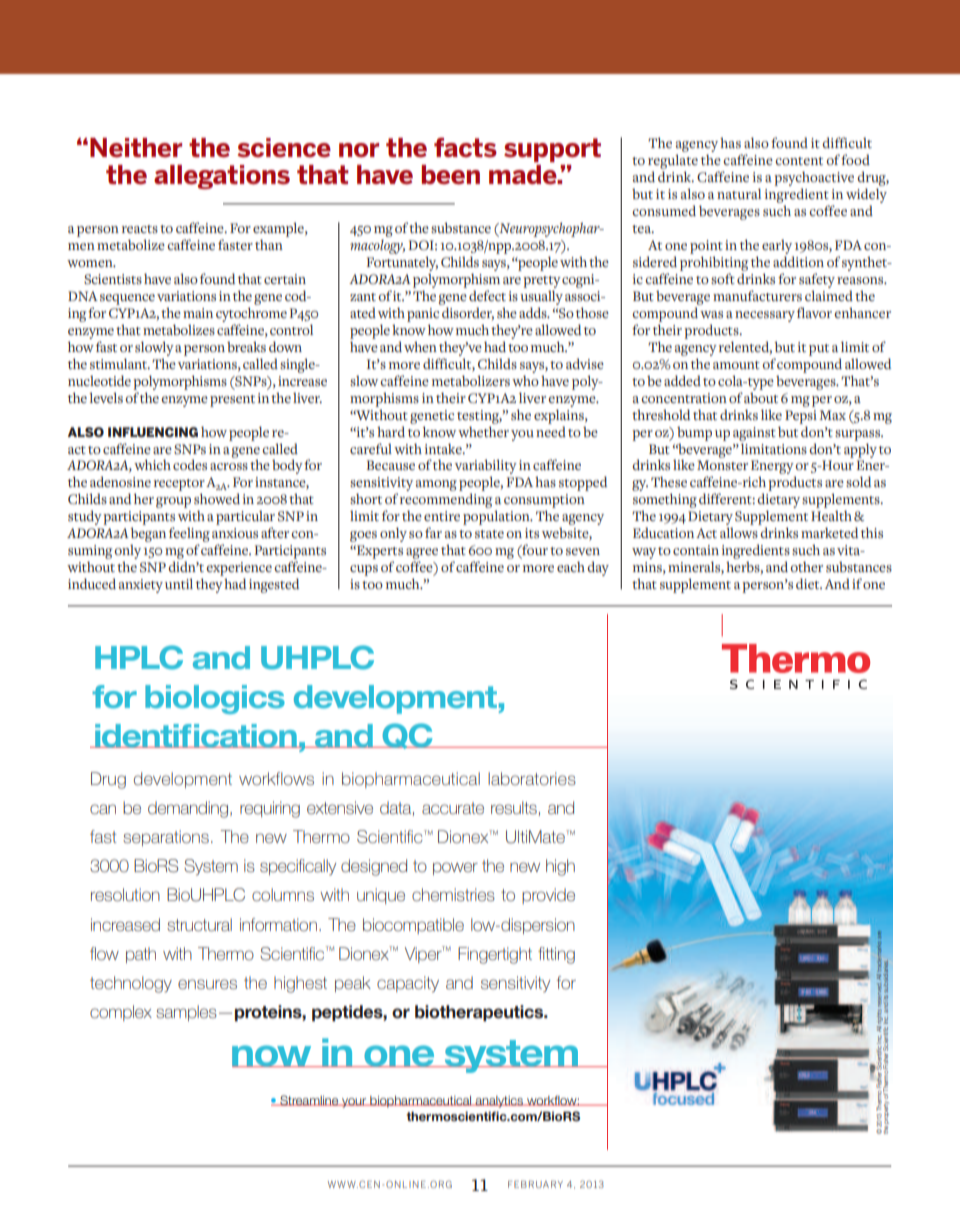 This screenshot has height=1232, width=960. What do you see at coordinates (222, 177) in the screenshot?
I see `allegations` at bounding box center [222, 177].
